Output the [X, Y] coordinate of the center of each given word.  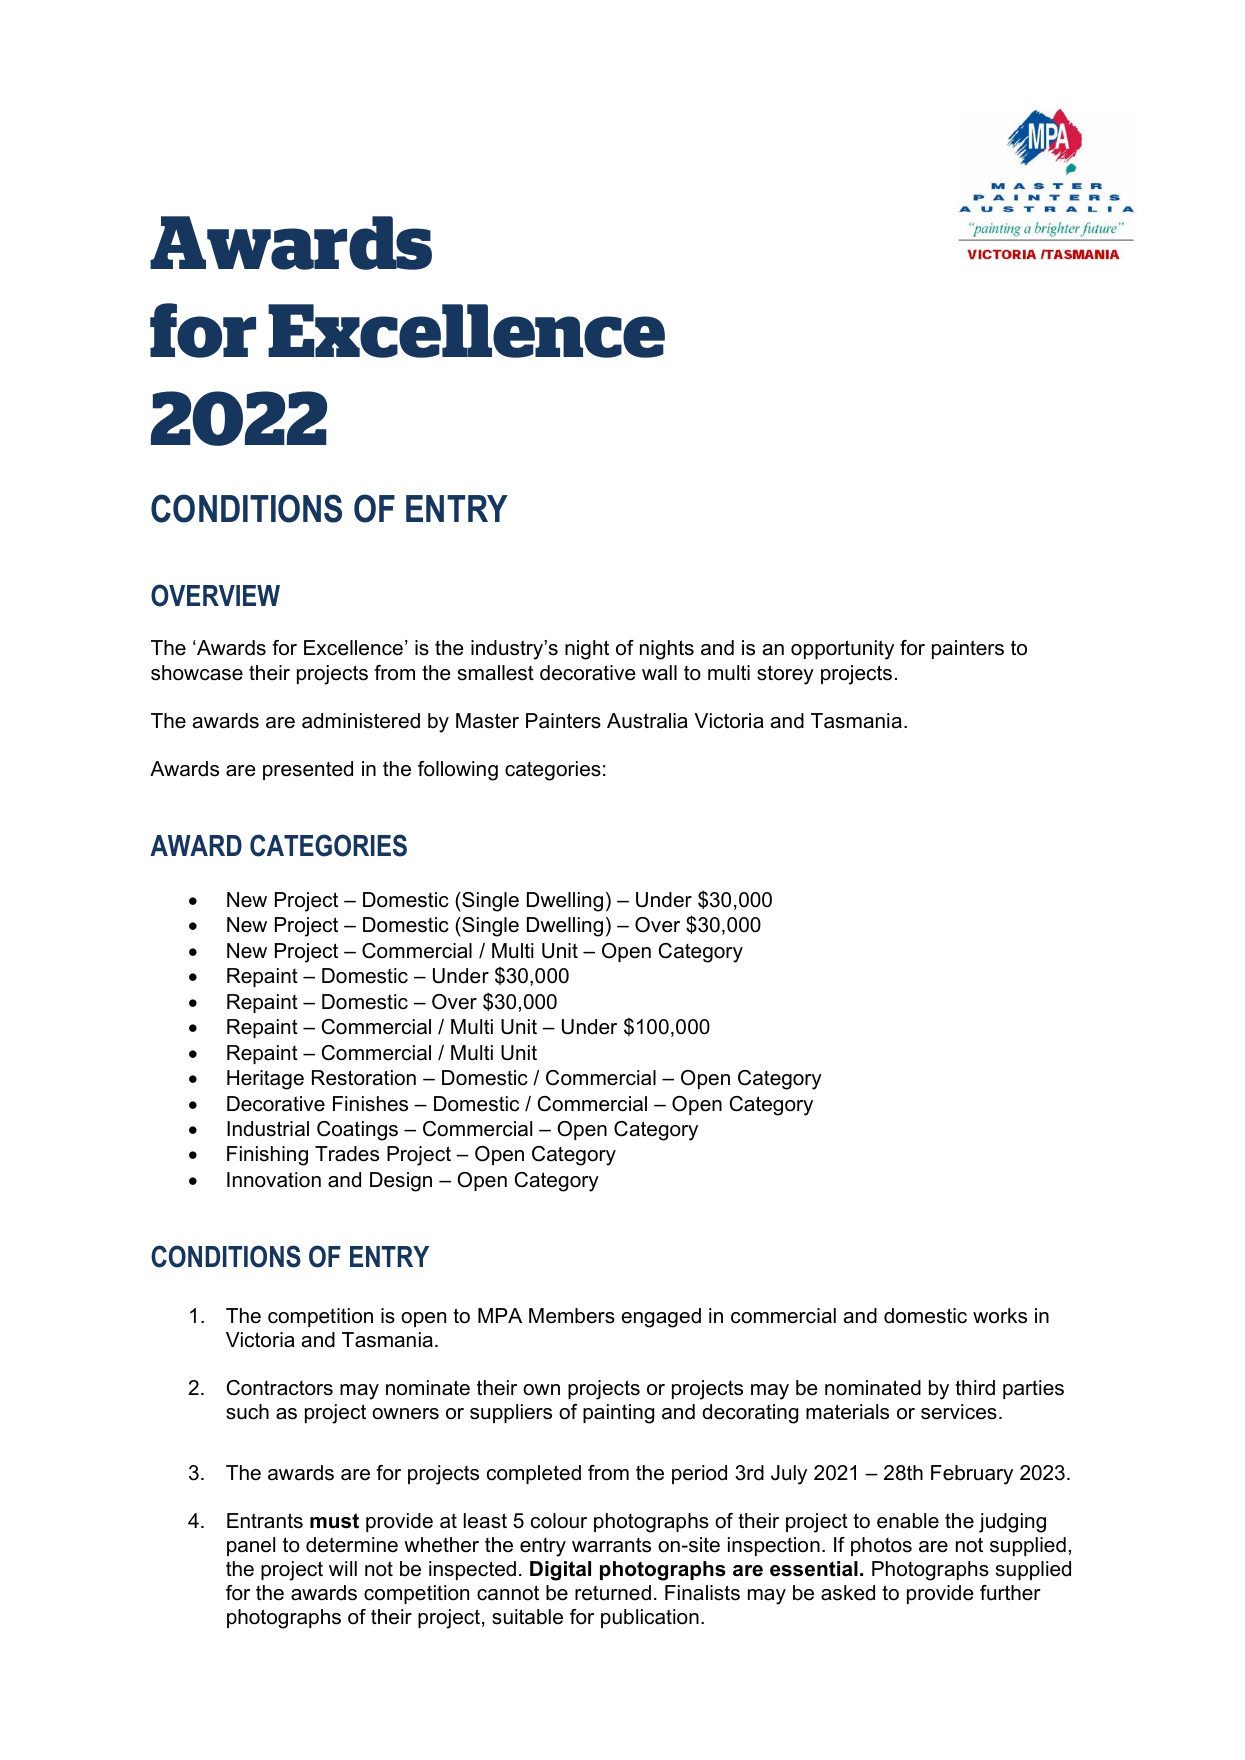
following [458, 771]
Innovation [274, 1180]
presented [308, 770]
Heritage [265, 1080]
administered [361, 721]
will [343, 1568]
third [975, 1388]
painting [619, 1414]
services [959, 1412]
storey [785, 675]
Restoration [364, 1078]
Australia [647, 721]
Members [572, 1316]
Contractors [279, 1388]
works [1000, 1316]
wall [659, 673]
